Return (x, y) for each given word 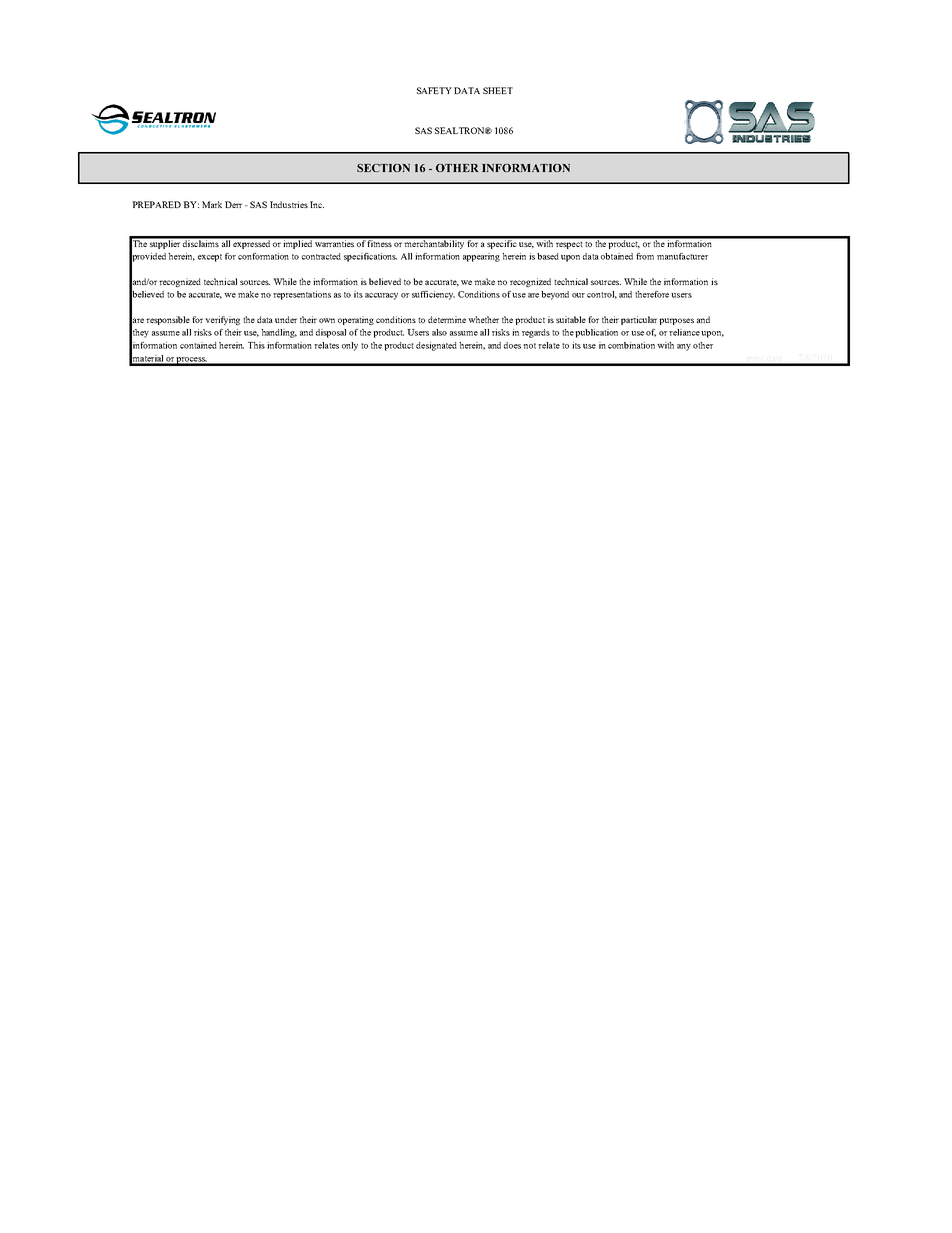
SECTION (383, 168)
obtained (617, 256)
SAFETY (434, 90)
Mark (212, 204)
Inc (317, 204)
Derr (233, 204)
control (602, 295)
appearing (481, 257)
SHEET (498, 90)
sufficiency (433, 295)
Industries (289, 204)
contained (198, 345)
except (210, 258)
